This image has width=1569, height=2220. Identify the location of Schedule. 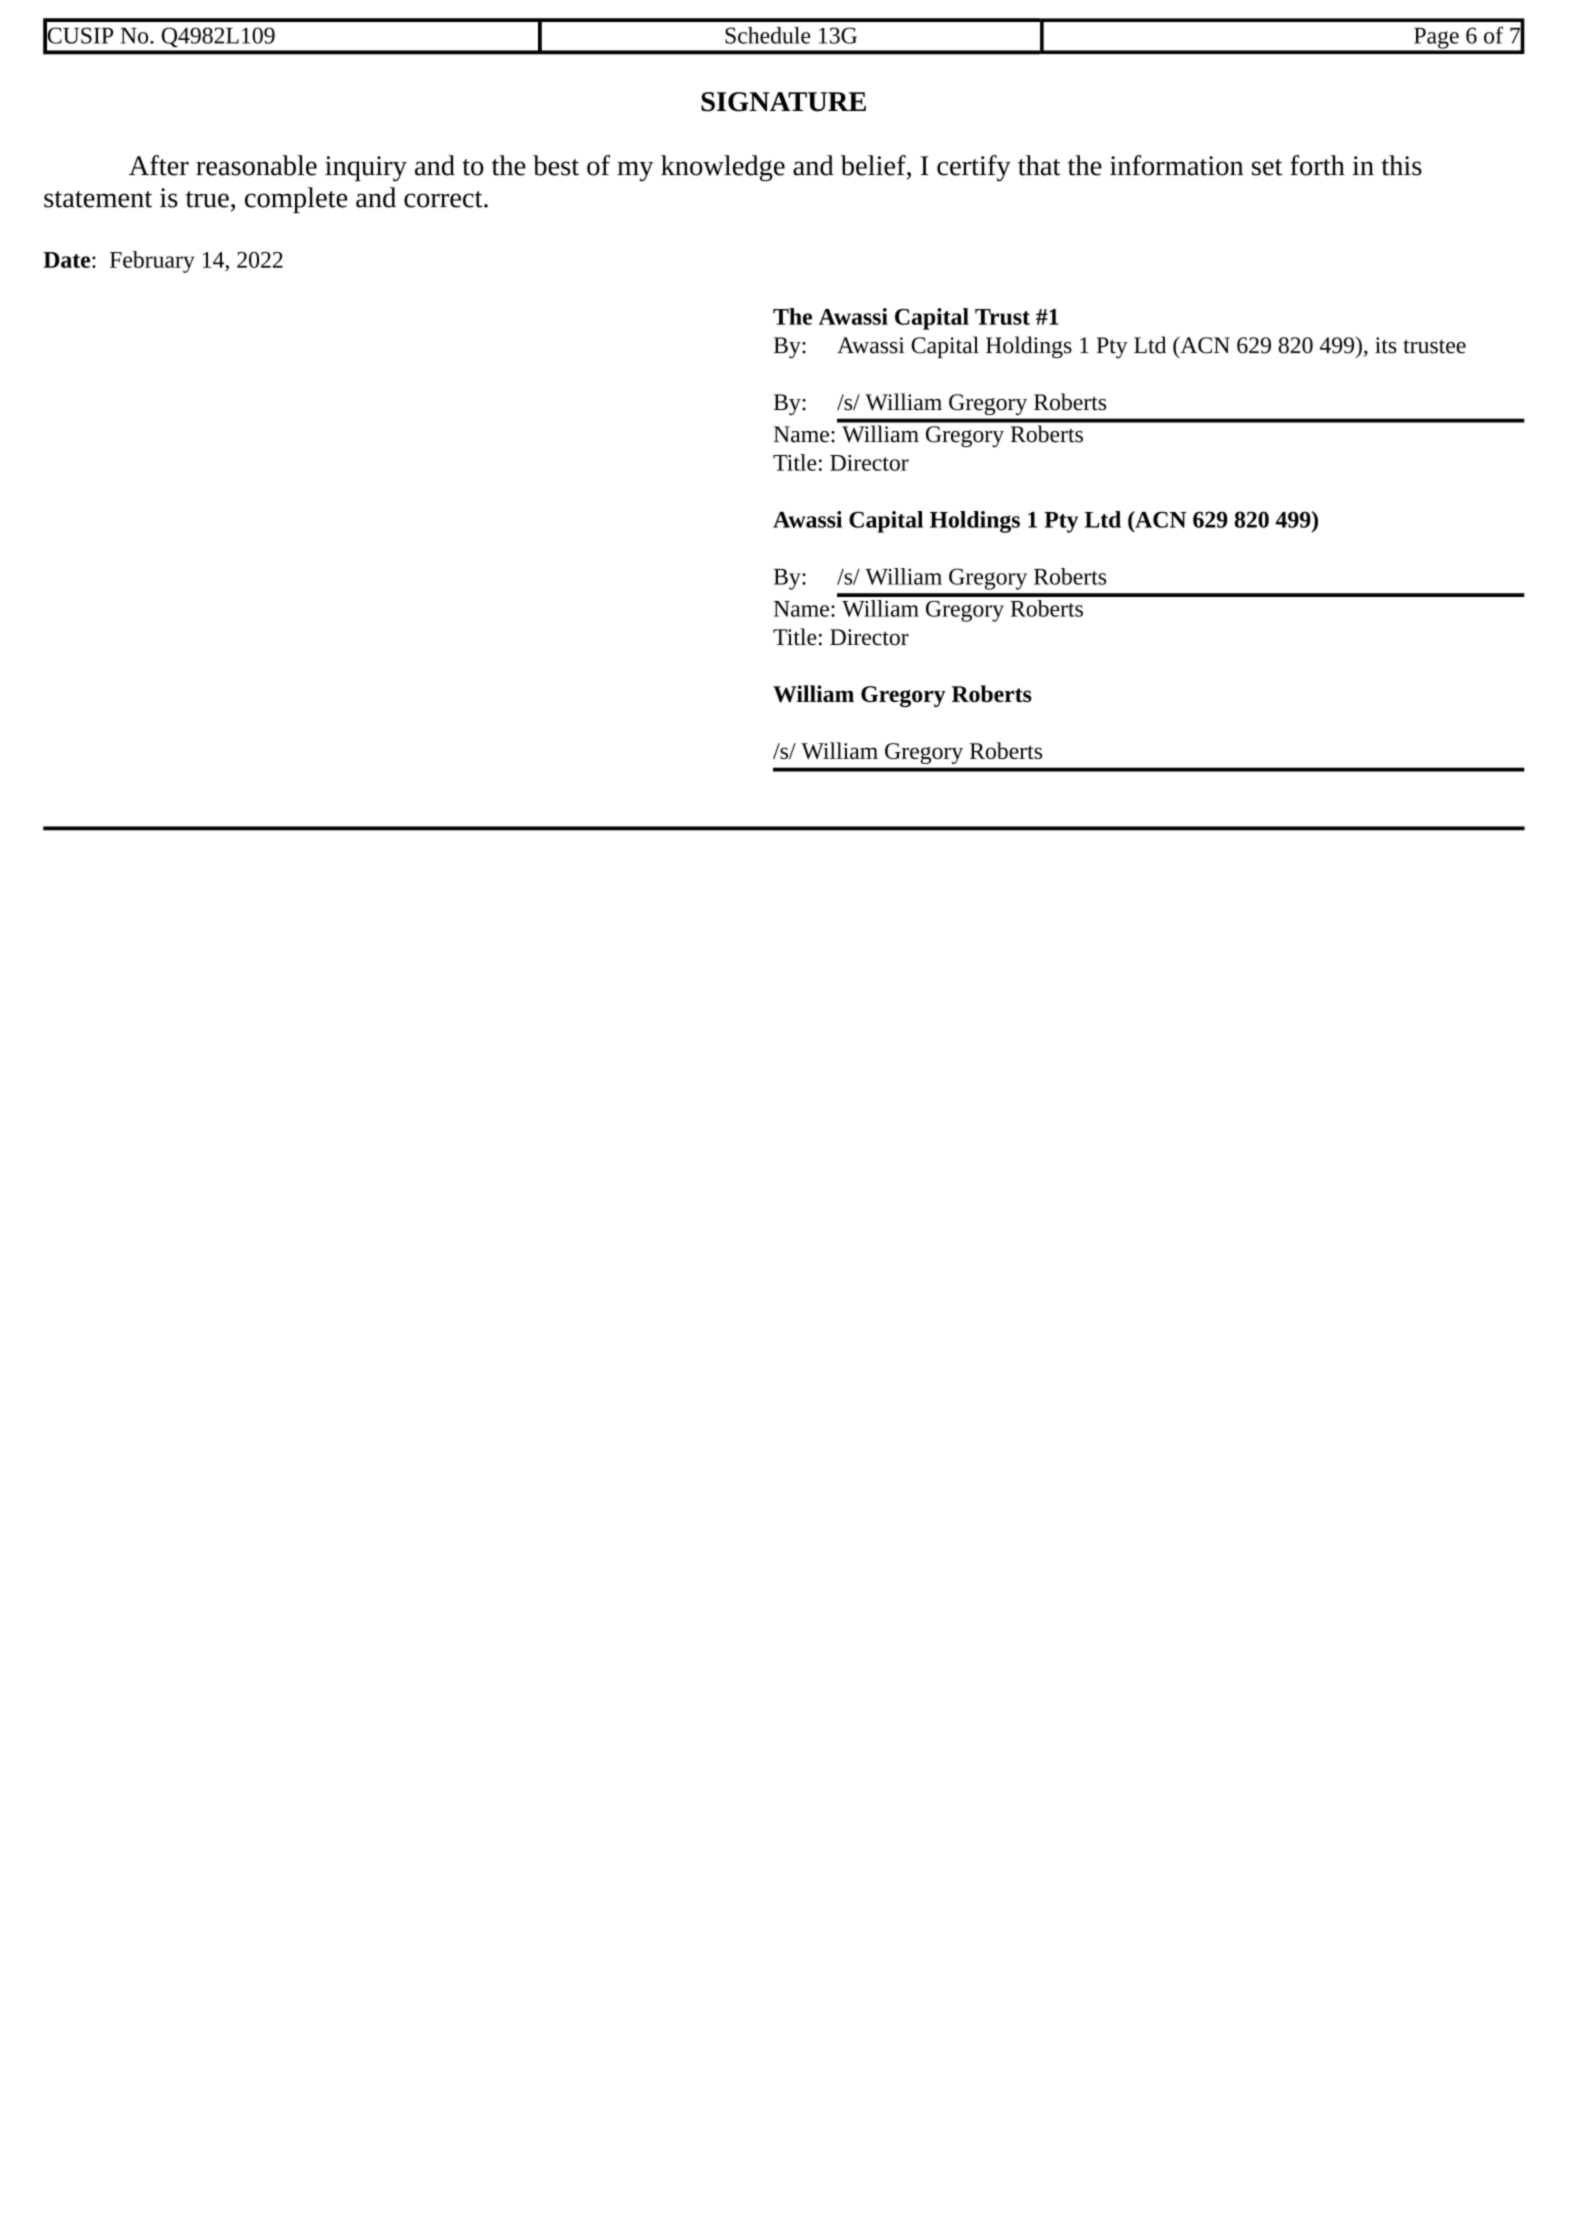
(767, 35).
